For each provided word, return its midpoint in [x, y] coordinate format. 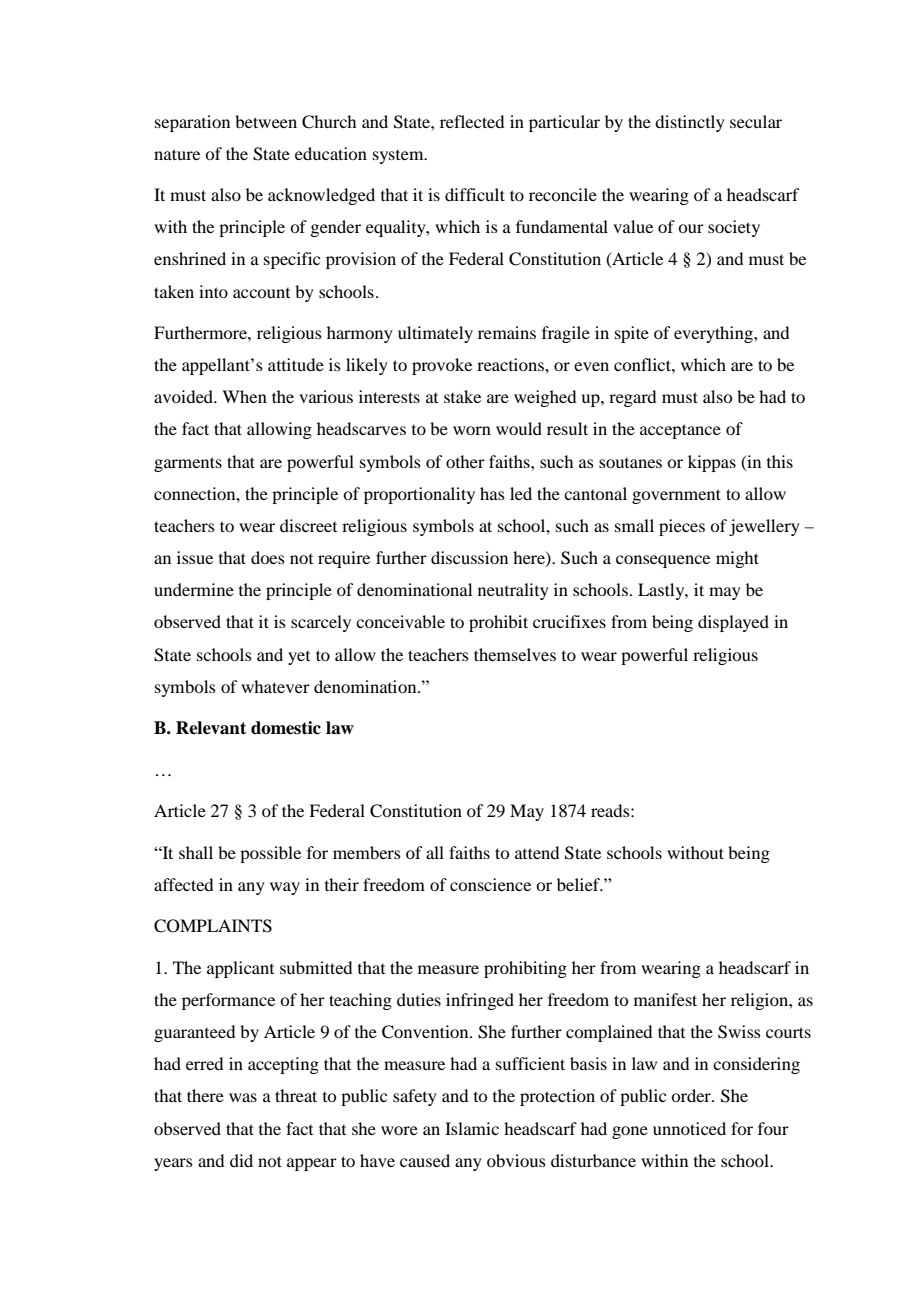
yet [299, 658]
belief [580, 884]
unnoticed [689, 1128]
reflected [472, 121]
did [241, 1160]
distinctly [690, 123]
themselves [515, 654]
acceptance [680, 431]
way [285, 888]
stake [462, 396]
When [244, 396]
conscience [490, 884]
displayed [733, 623]
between [266, 121]
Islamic [472, 1128]
